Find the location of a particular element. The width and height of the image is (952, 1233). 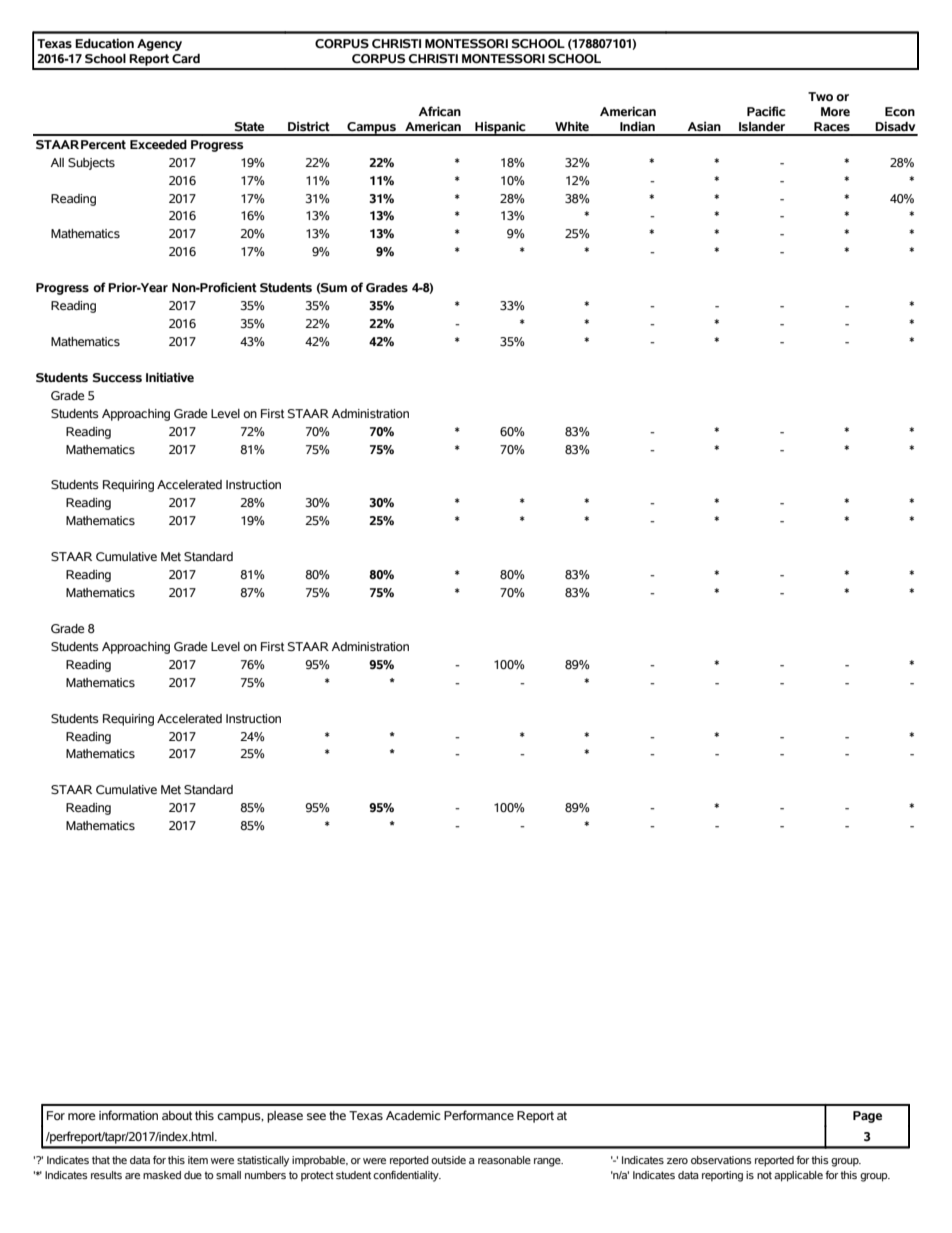

Card is located at coordinates (186, 59).
